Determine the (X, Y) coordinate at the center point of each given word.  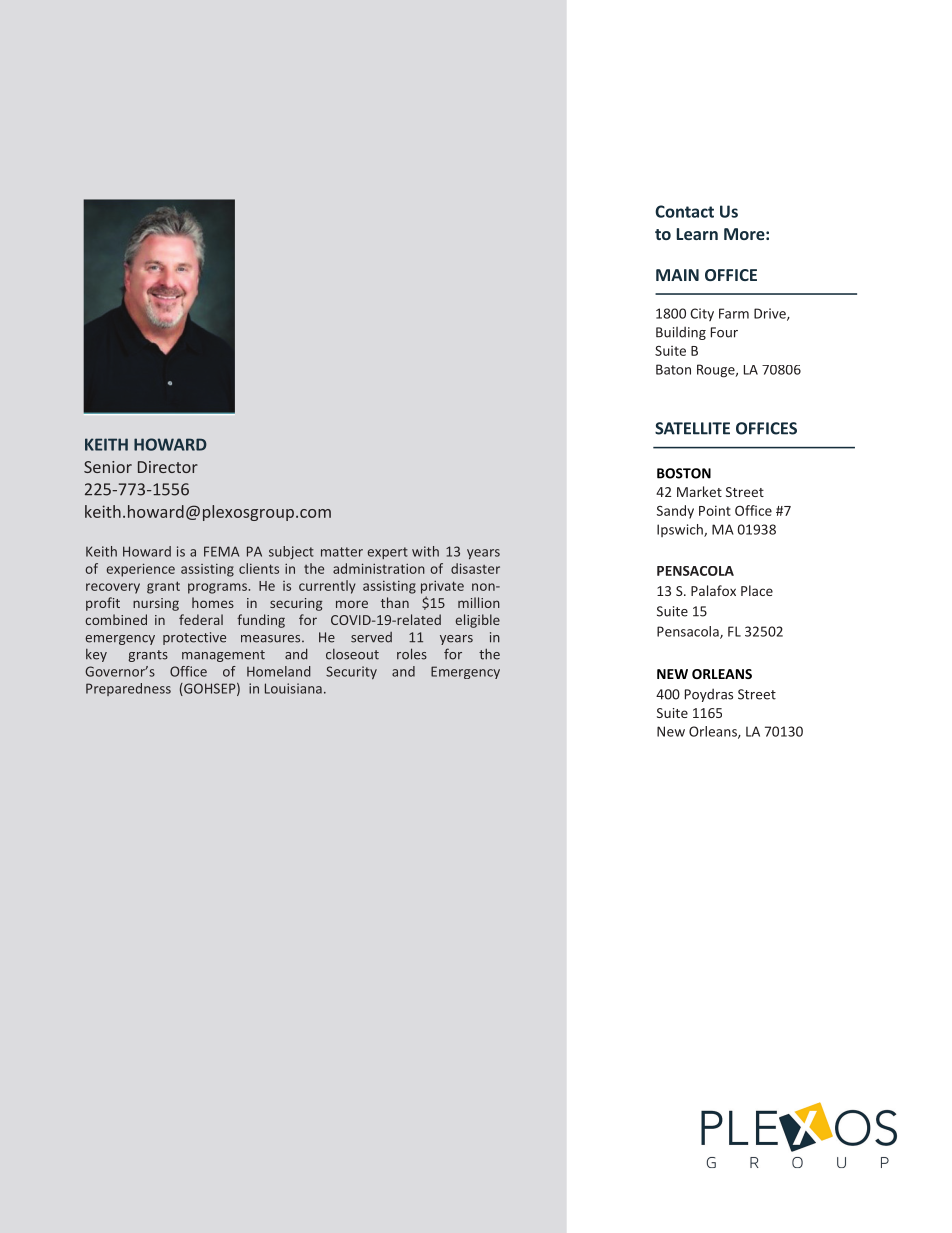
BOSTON (684, 473)
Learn (697, 234)
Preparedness (128, 689)
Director (168, 467)
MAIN (677, 275)
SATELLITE (692, 428)
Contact (684, 211)
